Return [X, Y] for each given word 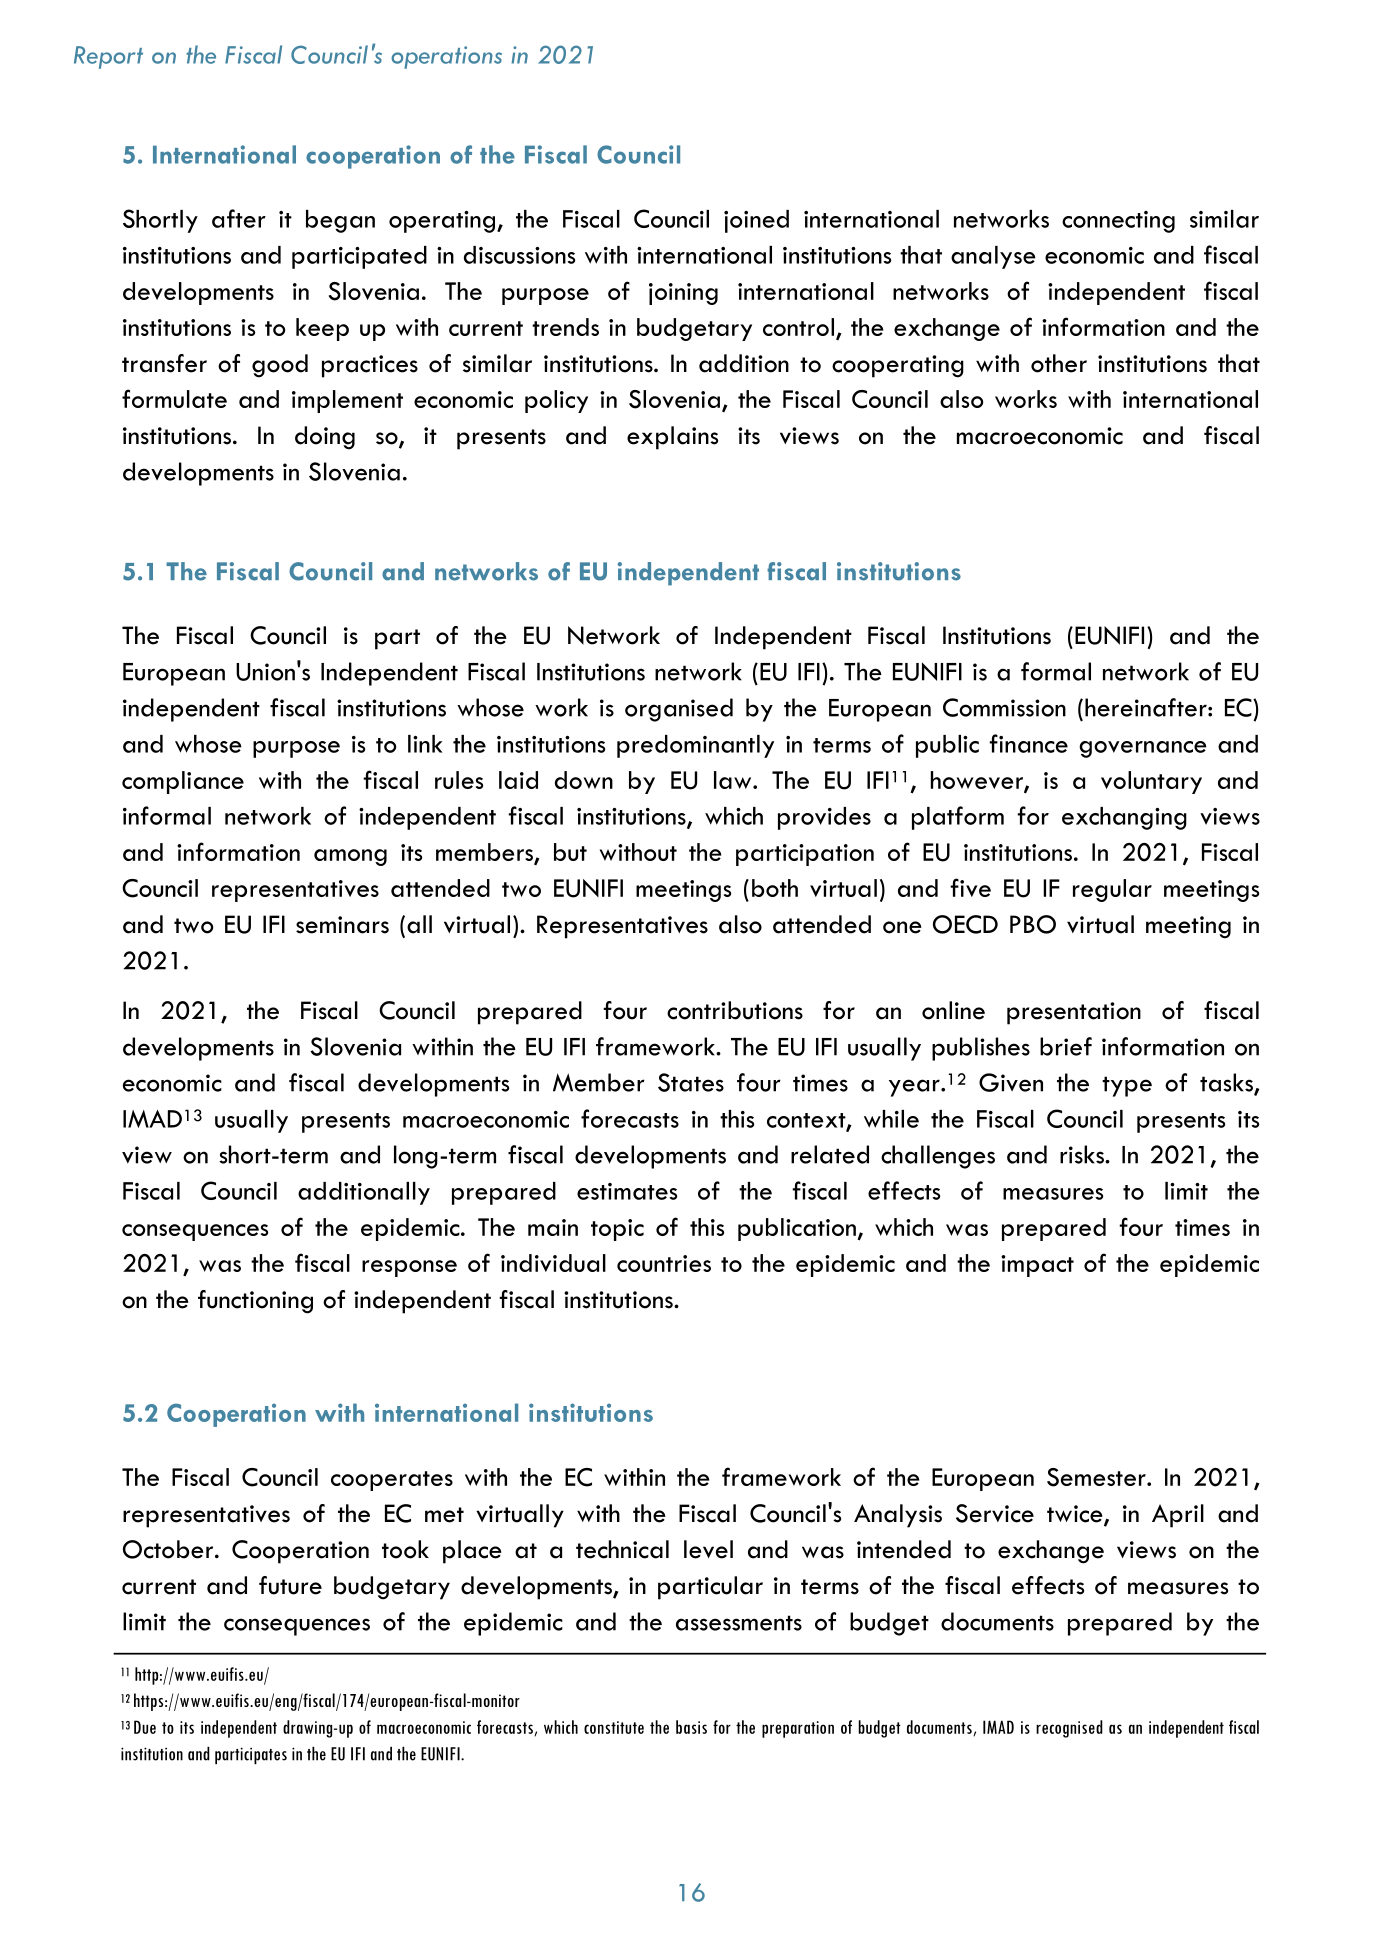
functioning [255, 1302]
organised [679, 710]
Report [108, 57]
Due [145, 1727]
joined [756, 221]
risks [1083, 1154]
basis [691, 1727]
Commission [1004, 707]
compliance [183, 782]
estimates [627, 1191]
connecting [1118, 222]
